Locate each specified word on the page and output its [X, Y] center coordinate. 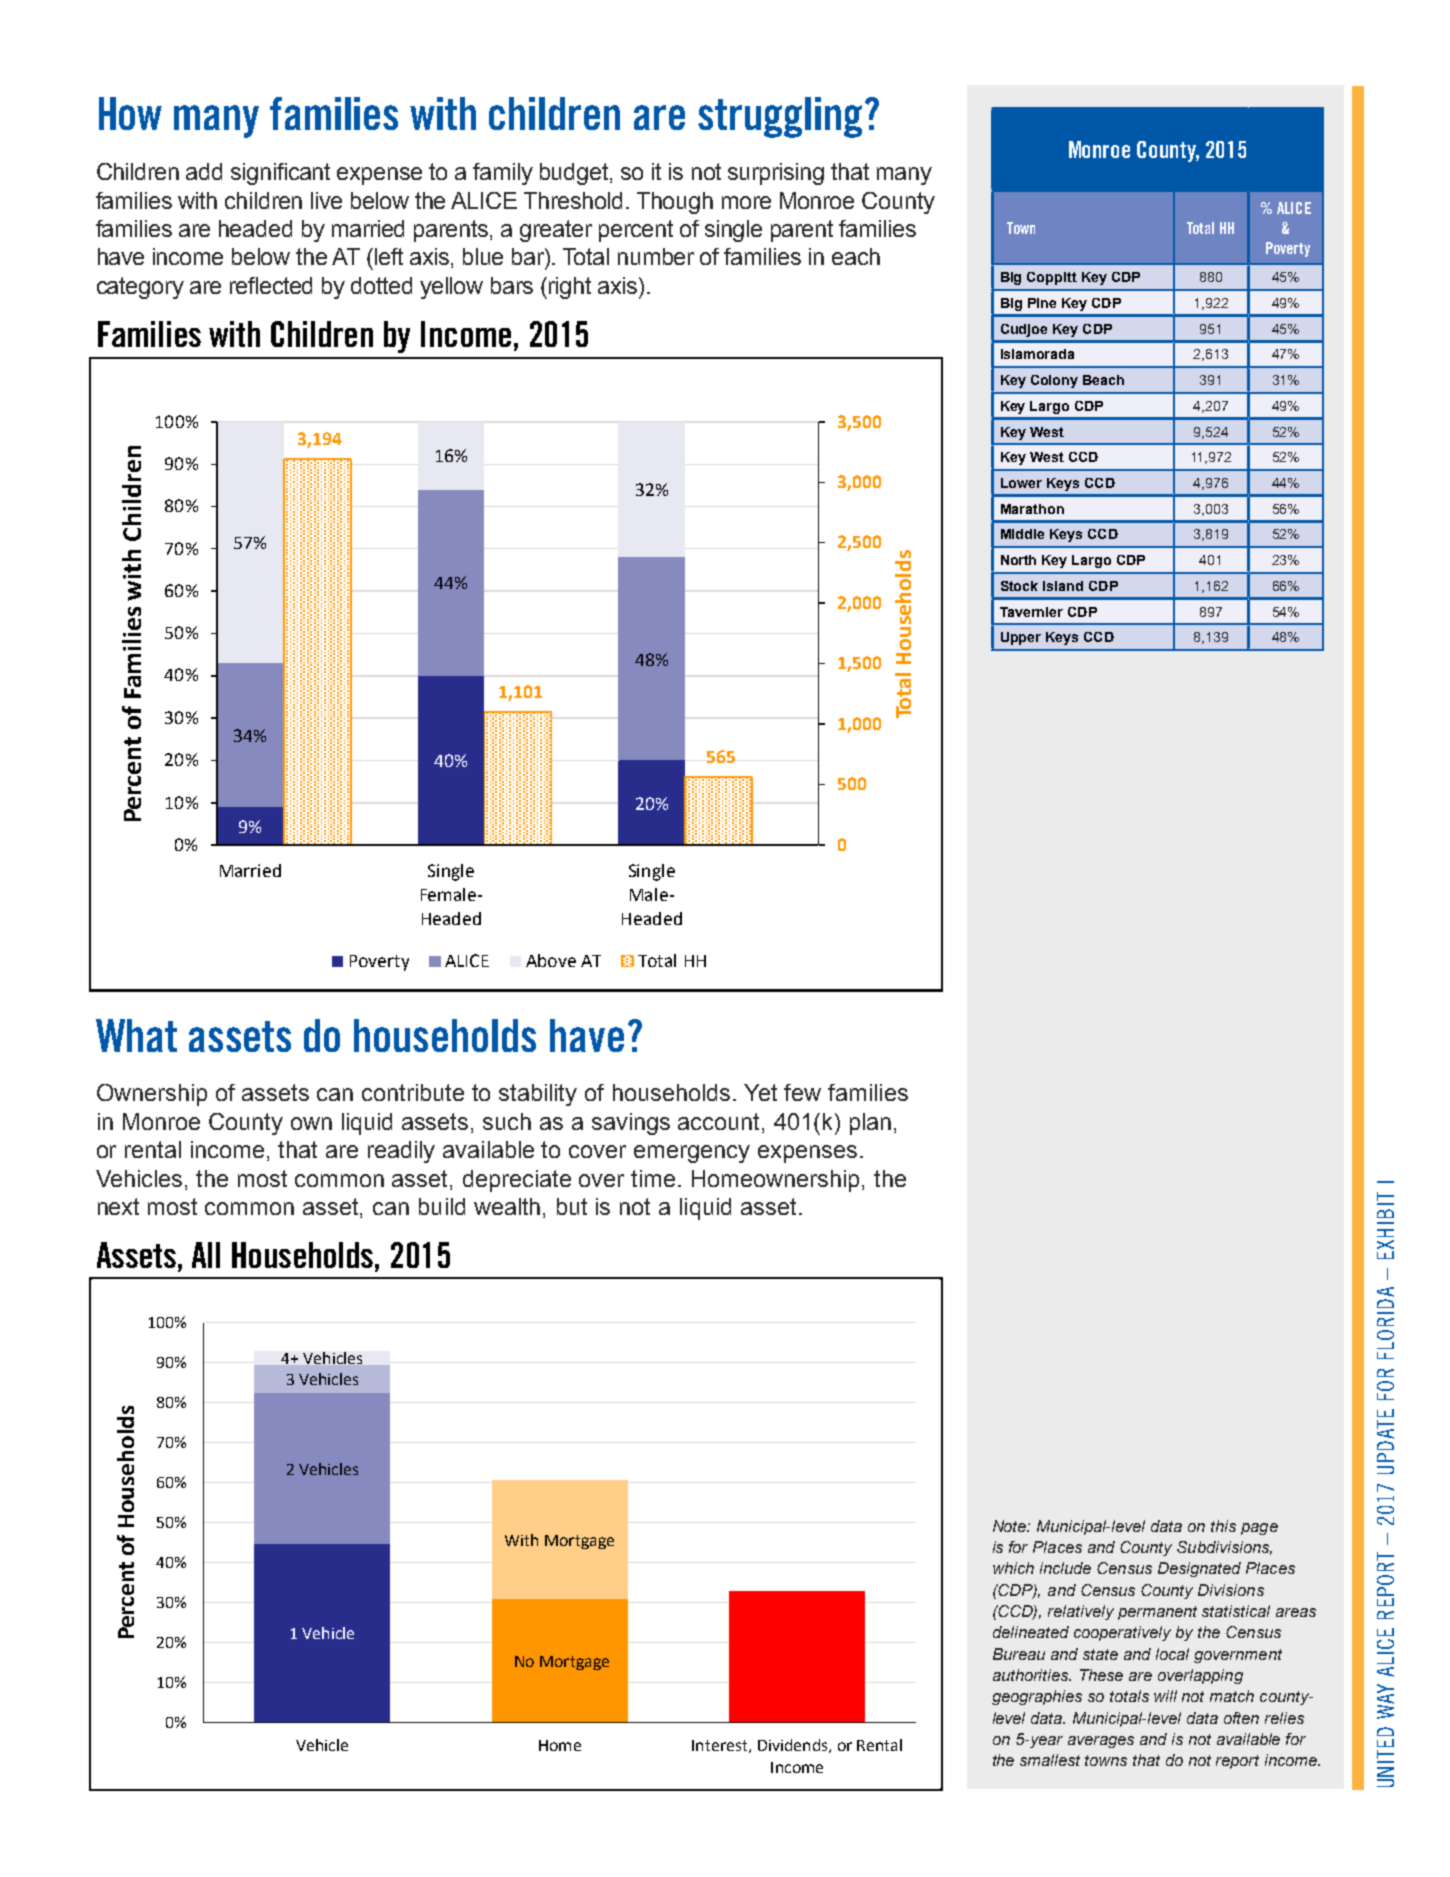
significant [280, 174]
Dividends [794, 1746]
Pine [1042, 303]
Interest [721, 1746]
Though [675, 203]
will [1165, 1696]
